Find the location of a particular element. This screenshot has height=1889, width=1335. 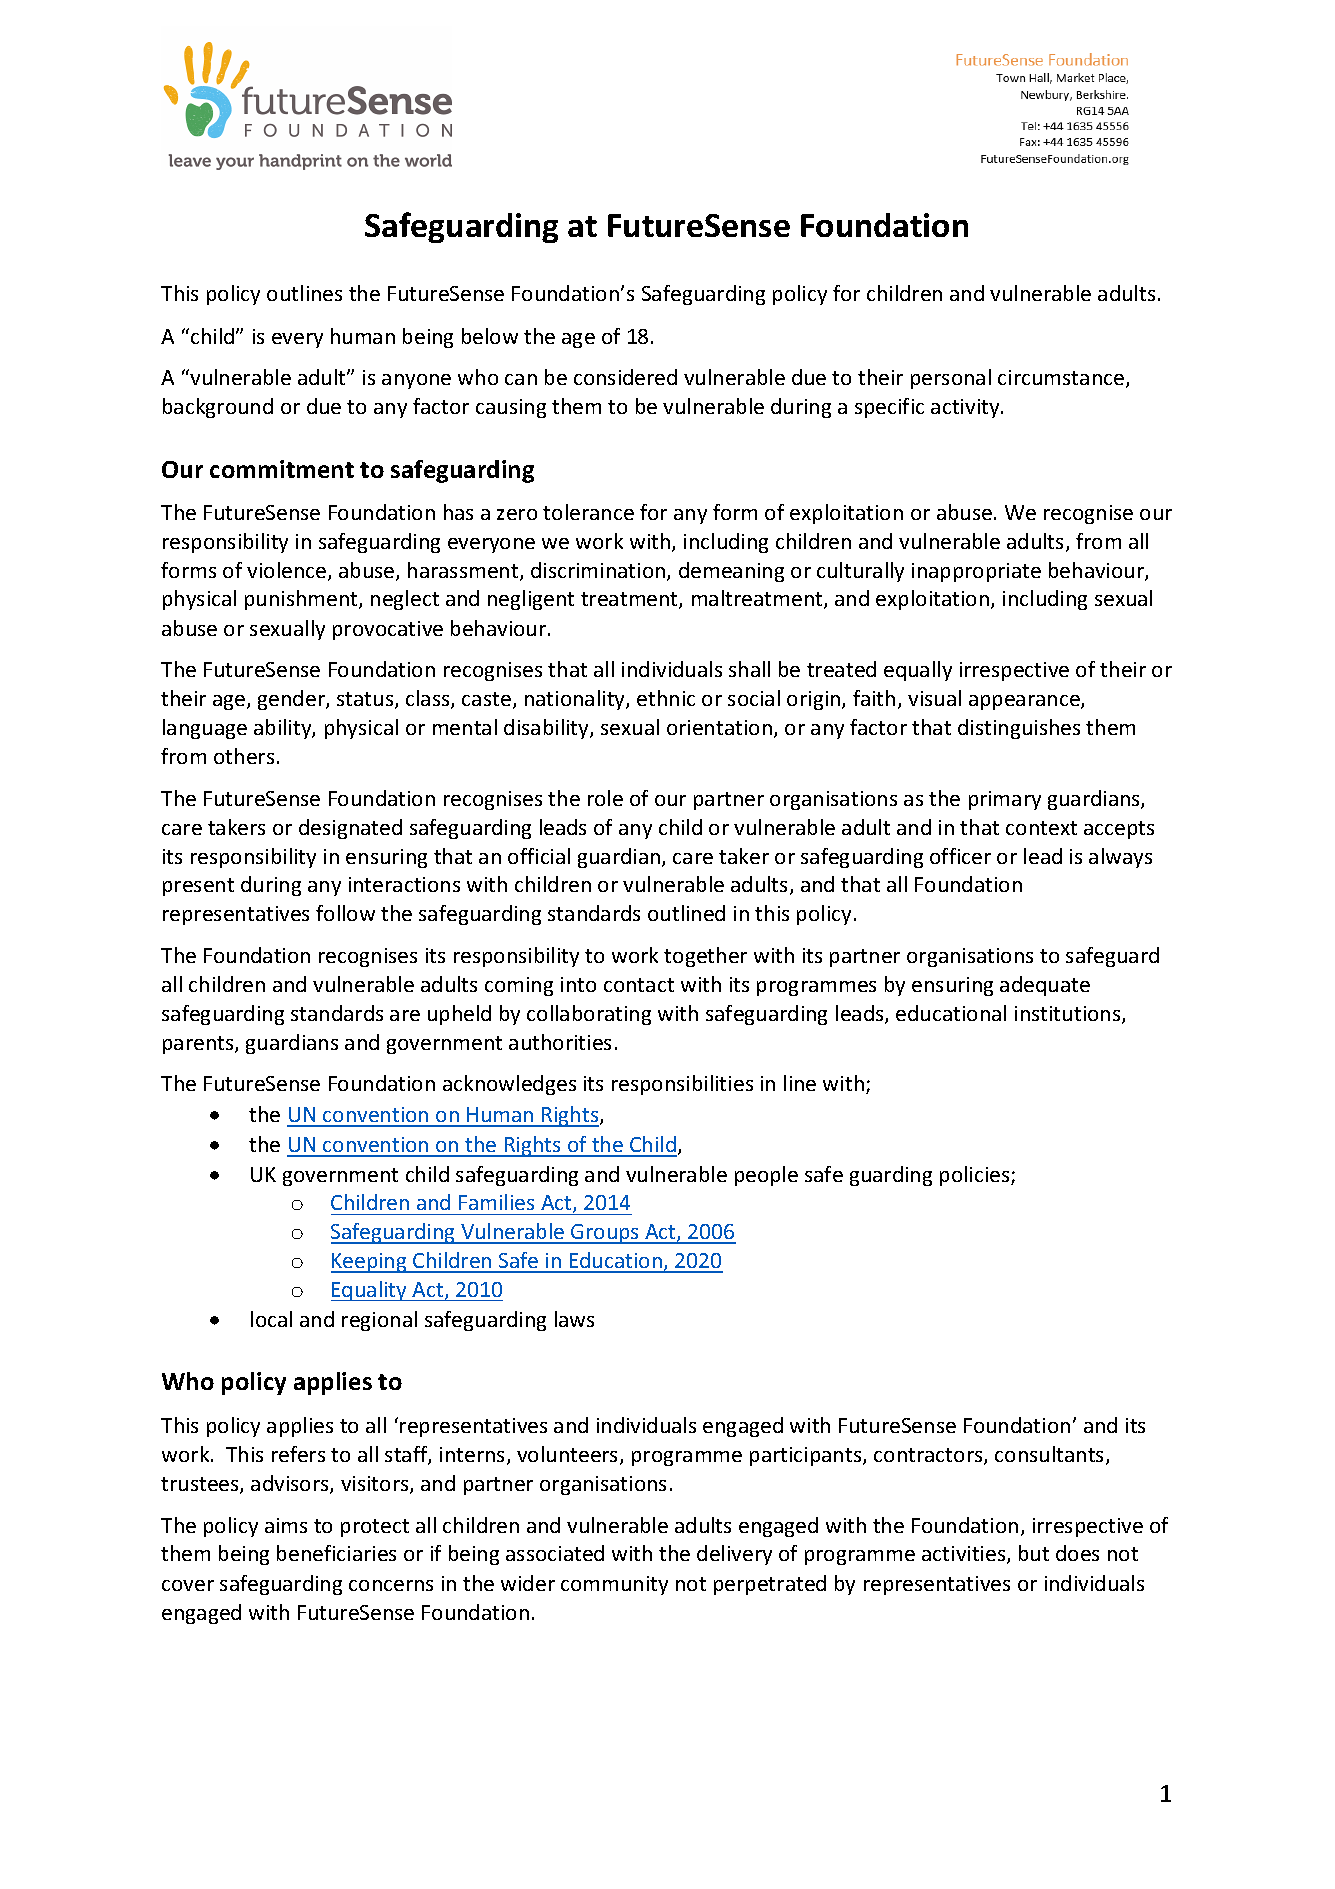

community is located at coordinates (614, 1585).
